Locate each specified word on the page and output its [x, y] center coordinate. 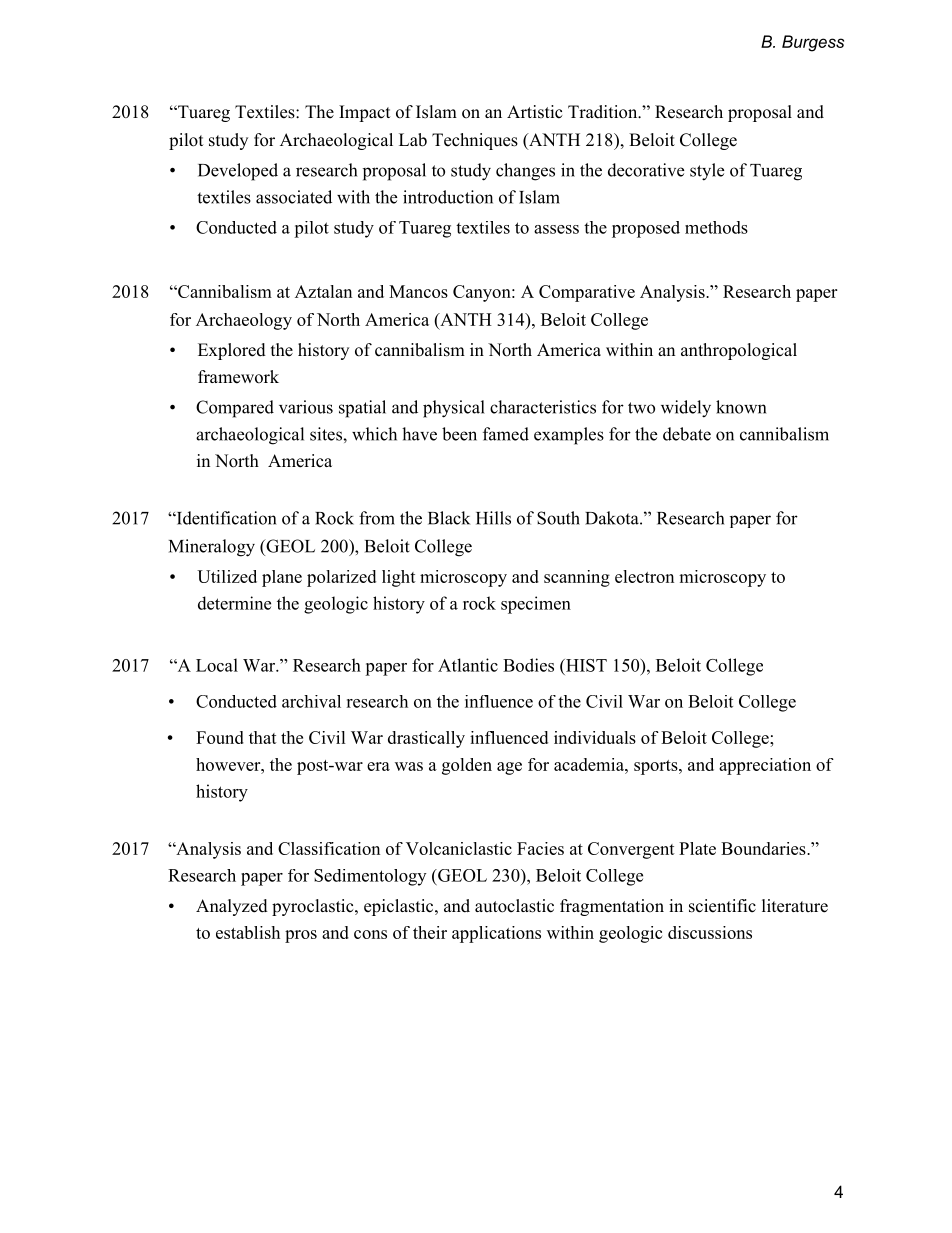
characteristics [543, 407]
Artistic [535, 112]
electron [644, 576]
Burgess [813, 43]
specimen [536, 605]
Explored [232, 351]
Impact [364, 113]
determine [234, 603]
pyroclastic [314, 907]
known [741, 407]
